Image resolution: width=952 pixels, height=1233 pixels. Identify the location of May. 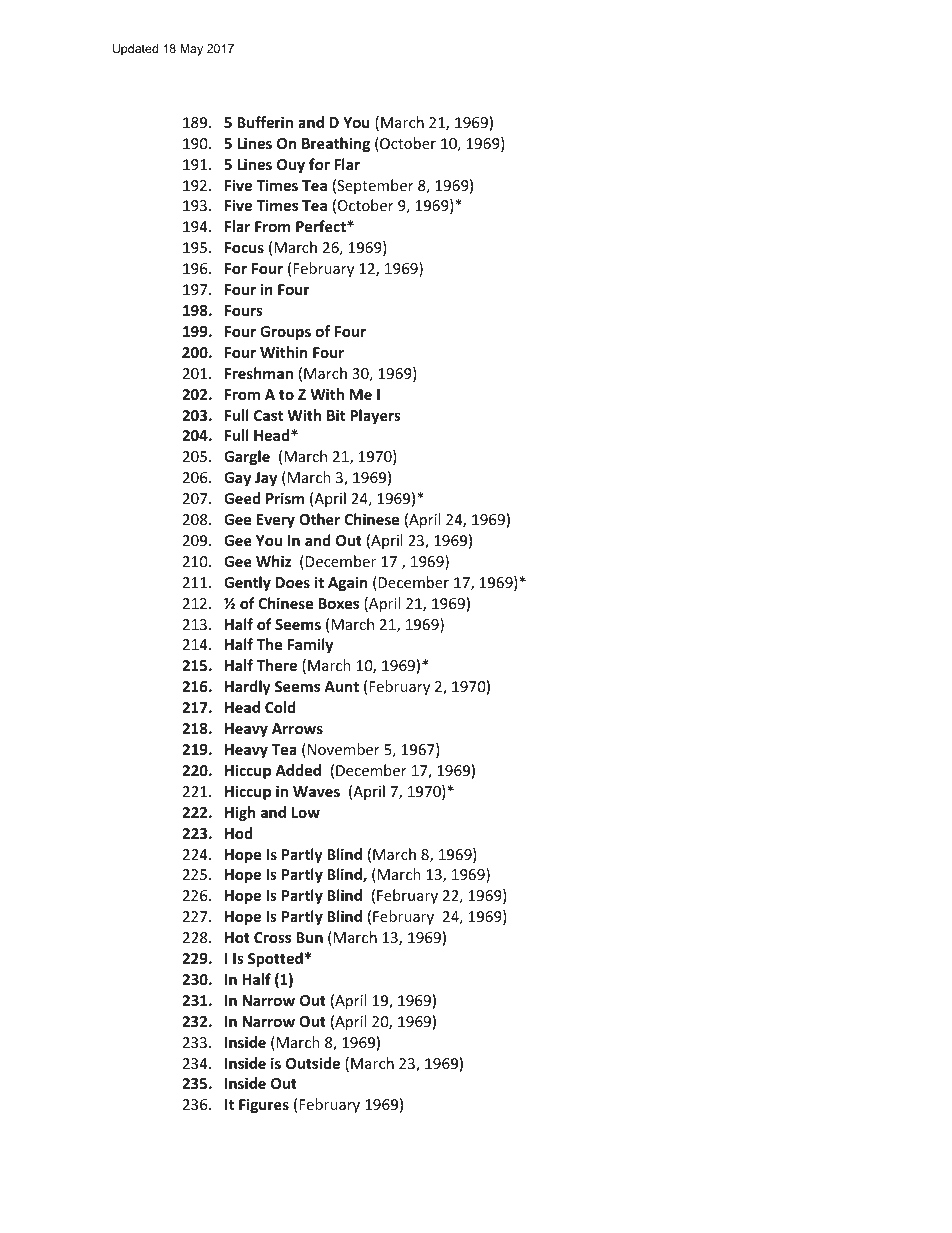
(191, 50).
